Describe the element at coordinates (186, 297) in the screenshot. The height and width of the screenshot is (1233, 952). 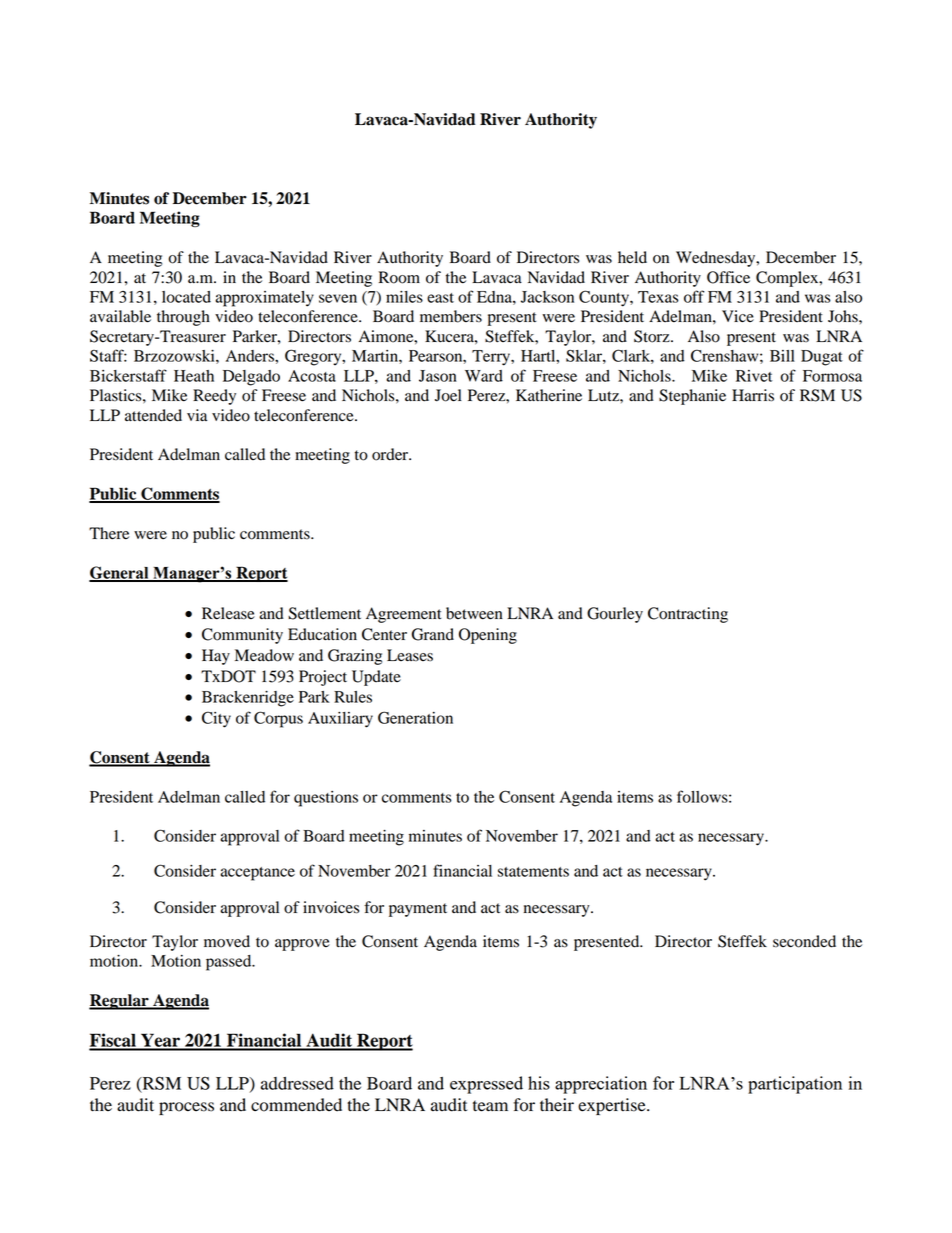
I see `located` at that location.
